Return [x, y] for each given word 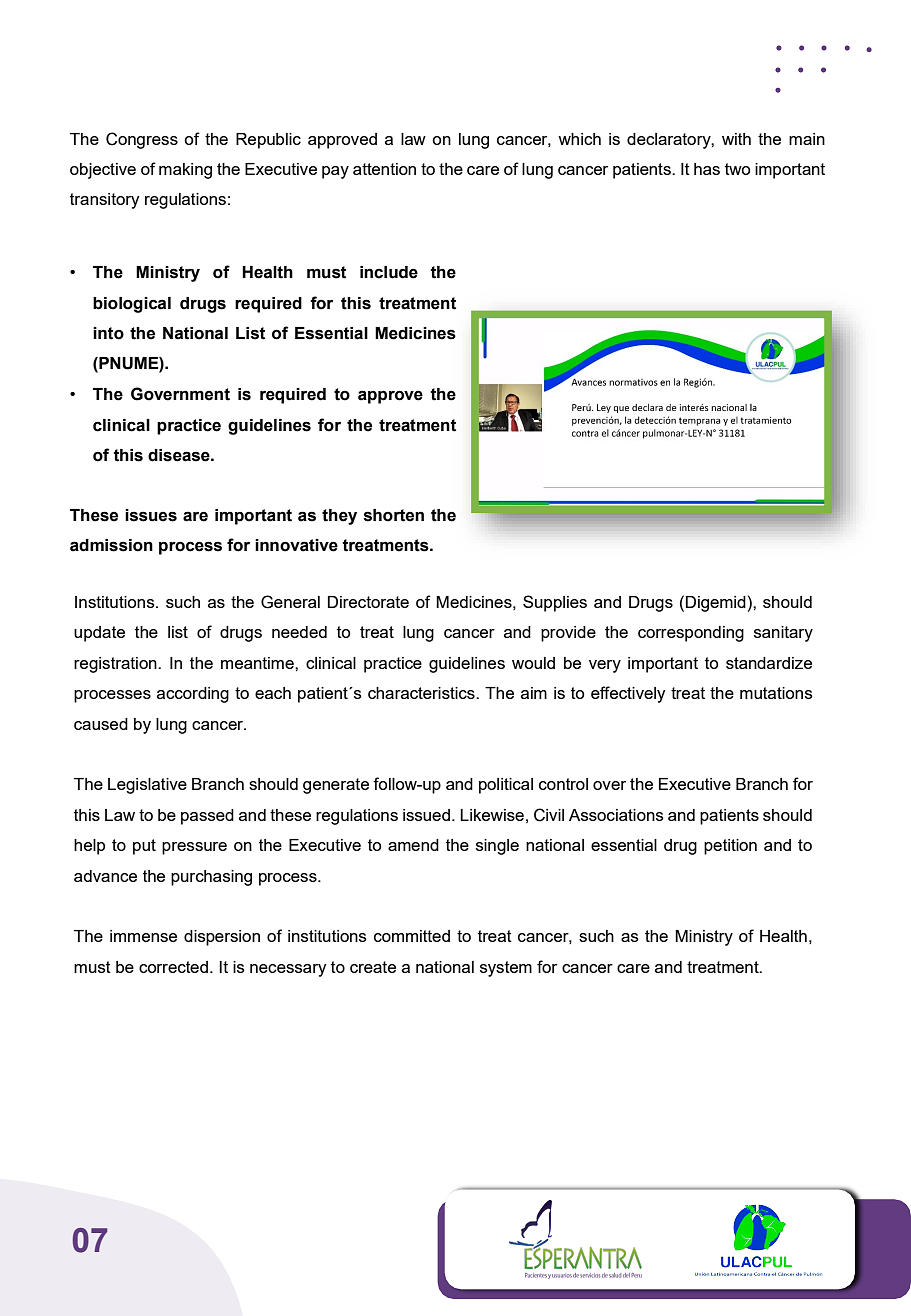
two [738, 169]
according [193, 695]
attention [384, 169]
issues [151, 515]
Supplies [555, 603]
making [185, 171]
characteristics [422, 693]
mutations [776, 693]
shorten [394, 515]
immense [143, 936]
